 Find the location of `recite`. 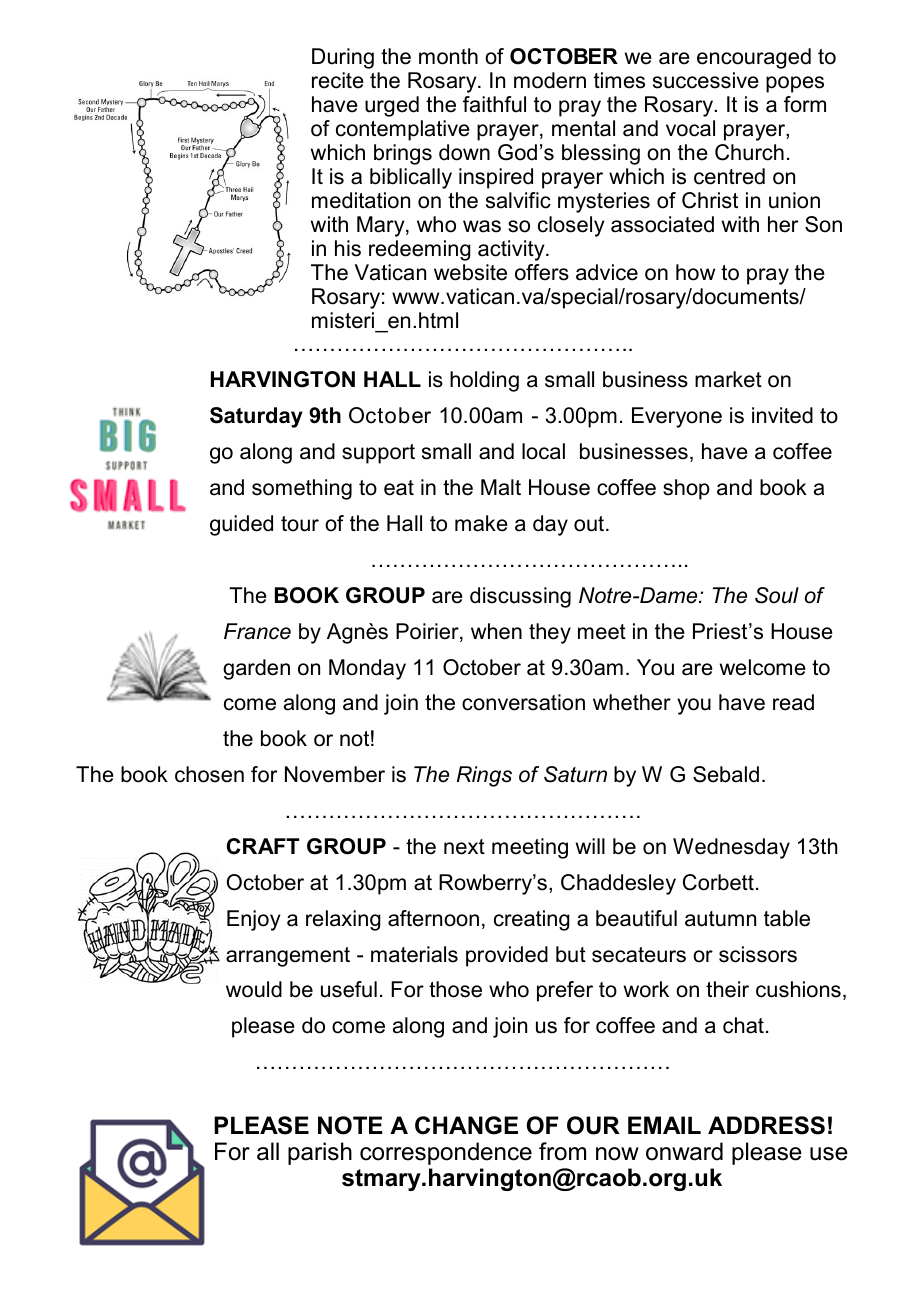

recite is located at coordinates (338, 80).
